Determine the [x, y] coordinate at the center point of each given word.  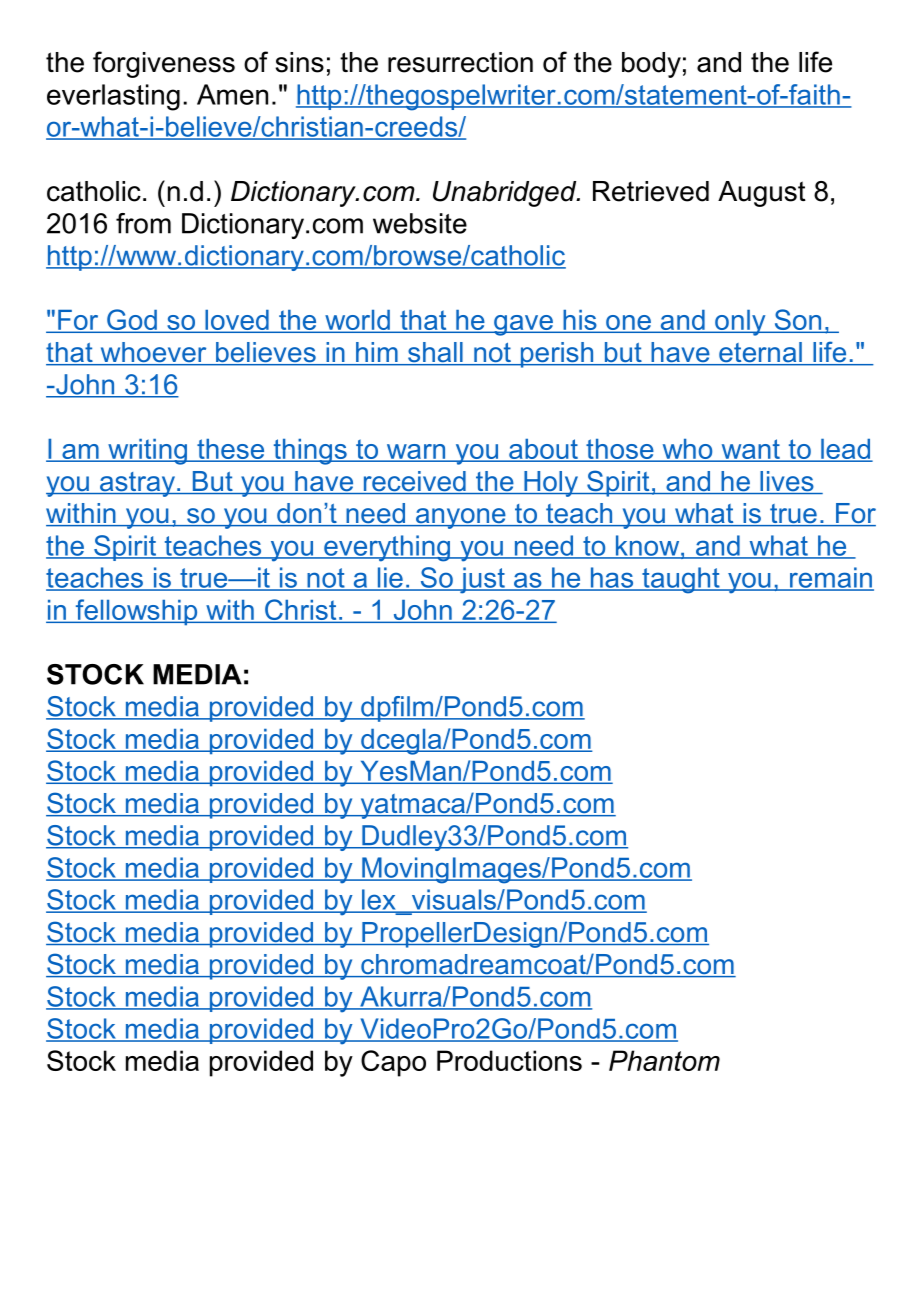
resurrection [460, 62]
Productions [509, 1060]
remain [831, 578]
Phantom [664, 1060]
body [651, 65]
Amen [232, 94]
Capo [393, 1063]
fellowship [136, 612]
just [482, 580]
